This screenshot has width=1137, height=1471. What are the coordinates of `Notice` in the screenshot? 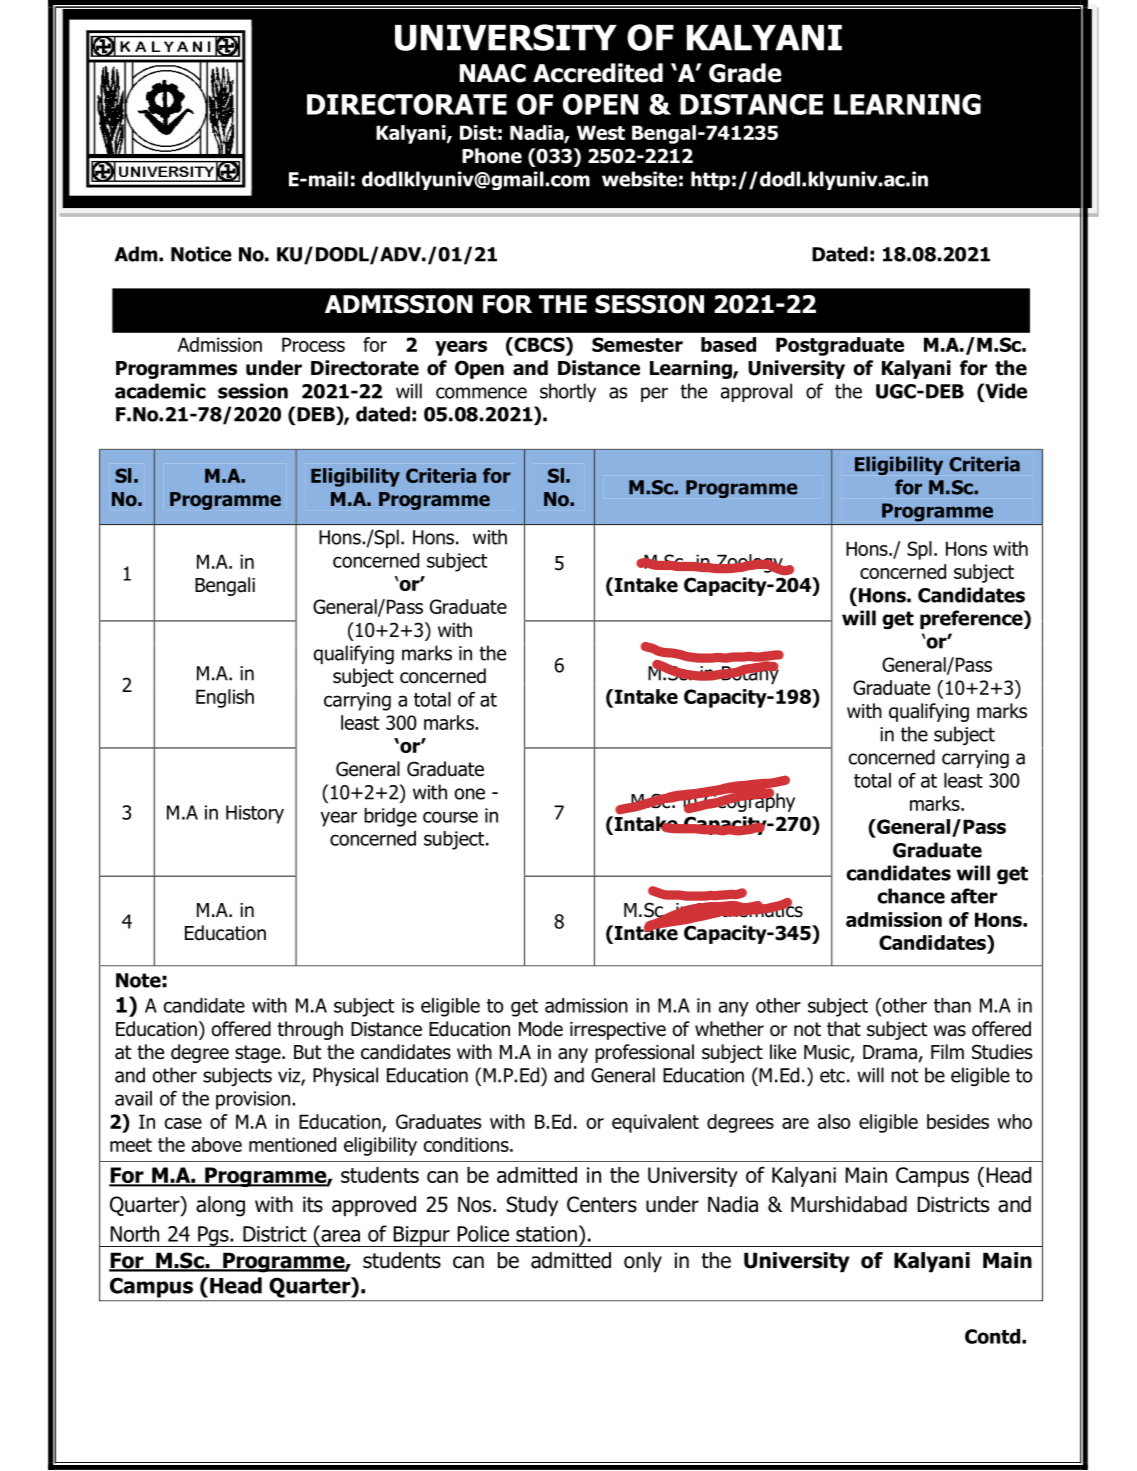 It's located at (201, 254).
